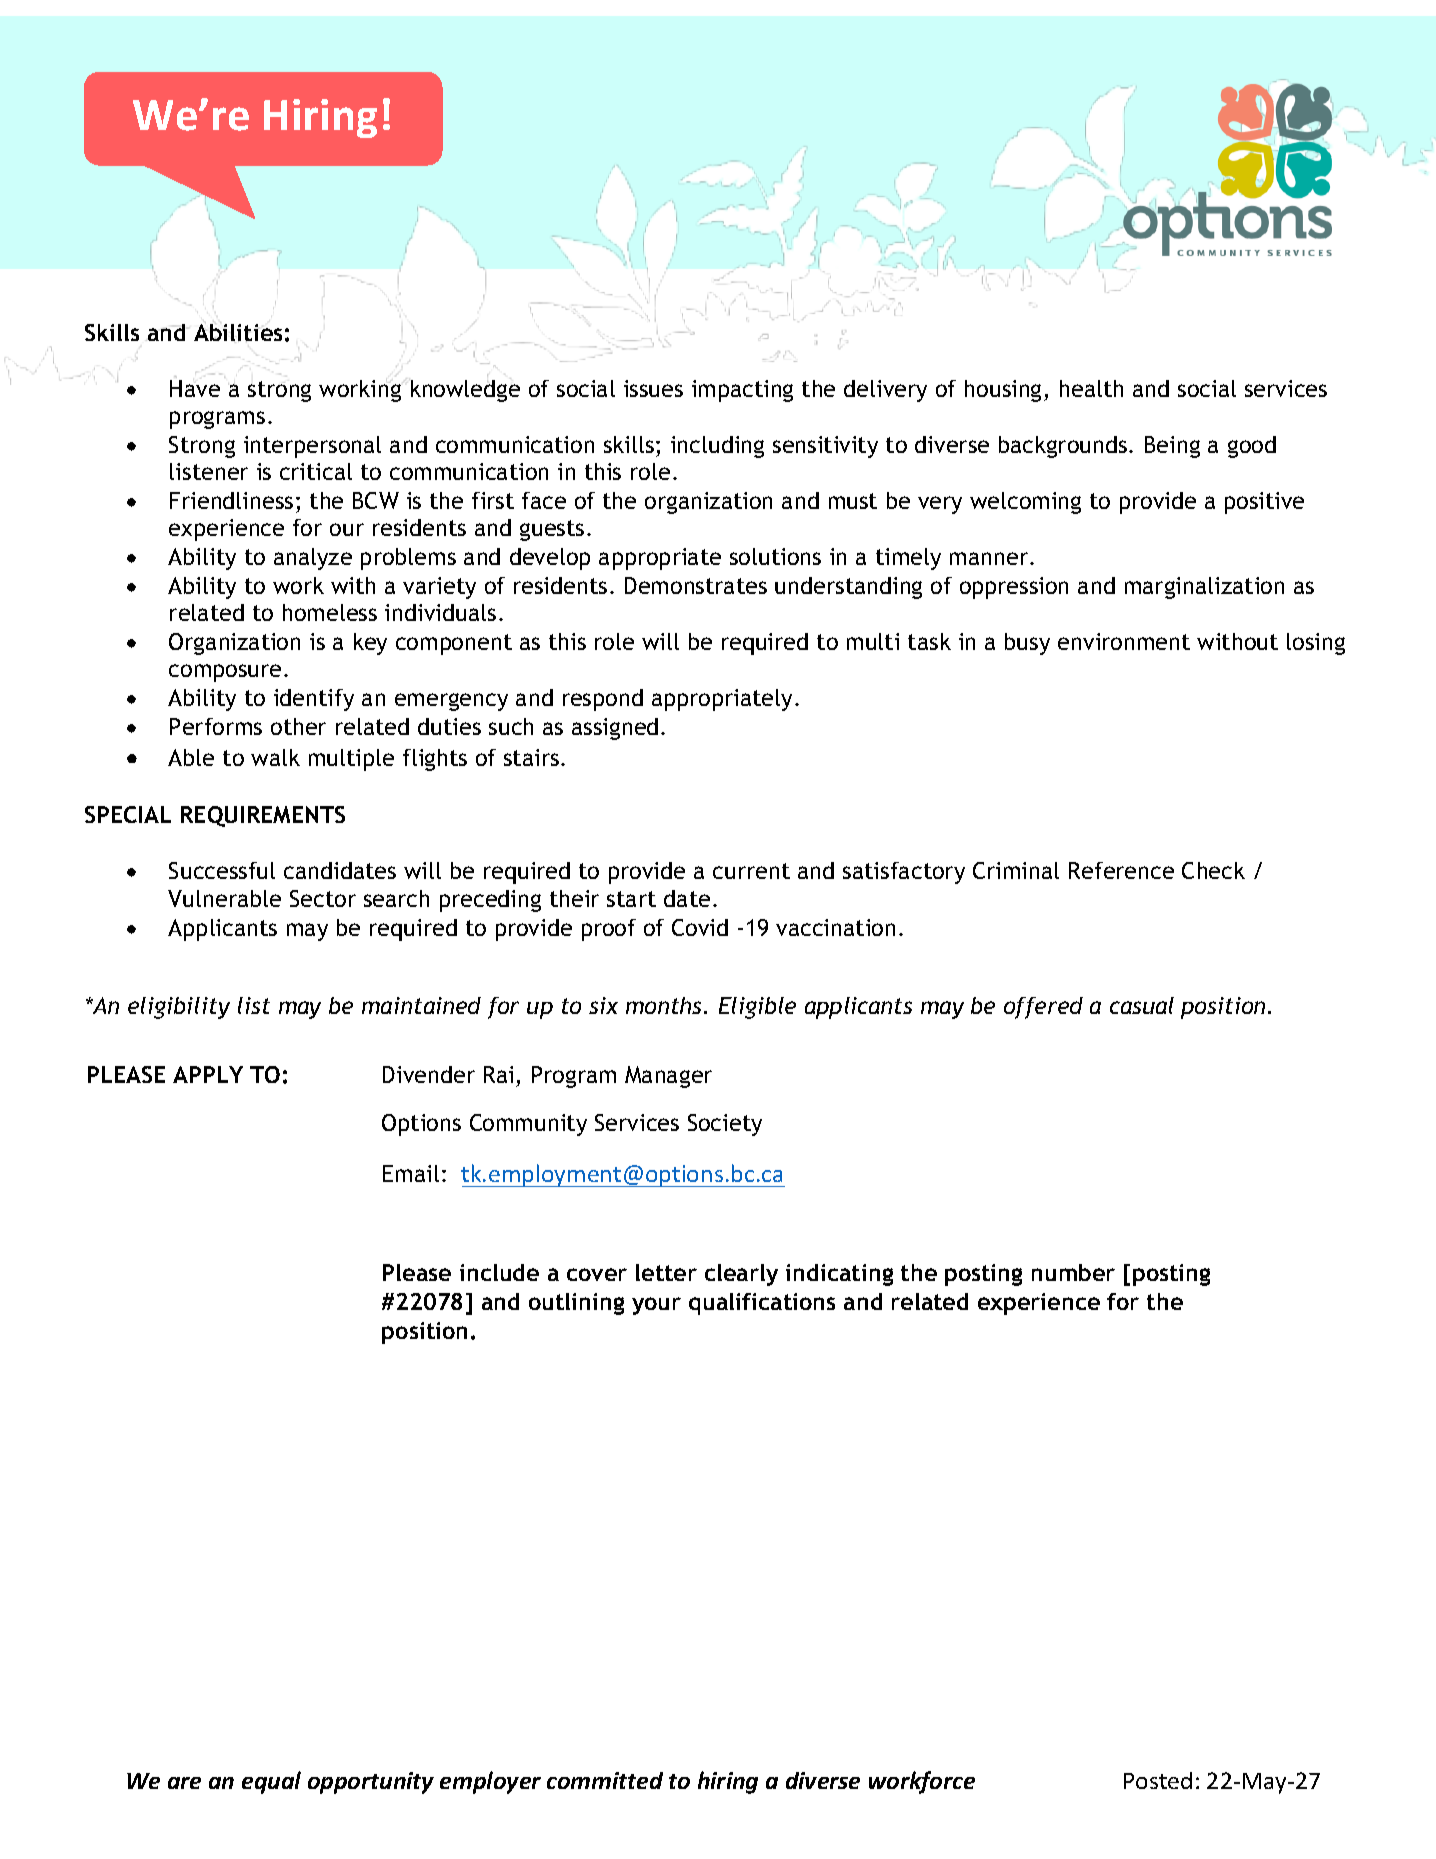 The height and width of the screenshot is (1859, 1436). Describe the element at coordinates (762, 1304) in the screenshot. I see `qualifications` at that location.
